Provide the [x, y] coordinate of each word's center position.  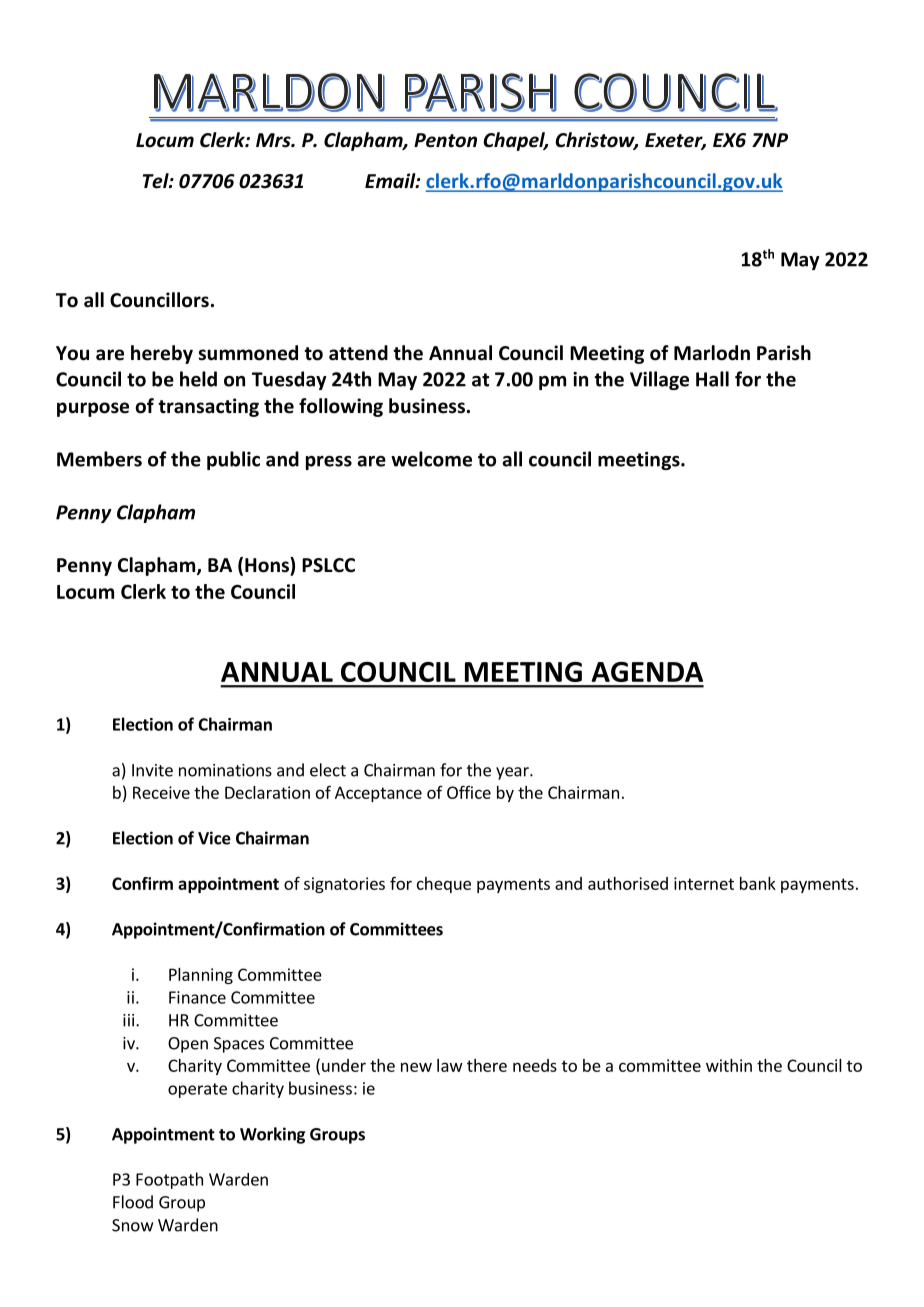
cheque [444, 885]
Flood [133, 1202]
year [513, 773]
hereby [162, 354]
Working [272, 1135]
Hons [268, 566]
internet [704, 883]
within [729, 1065]
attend [358, 353]
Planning [201, 976]
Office [469, 792]
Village [659, 380]
